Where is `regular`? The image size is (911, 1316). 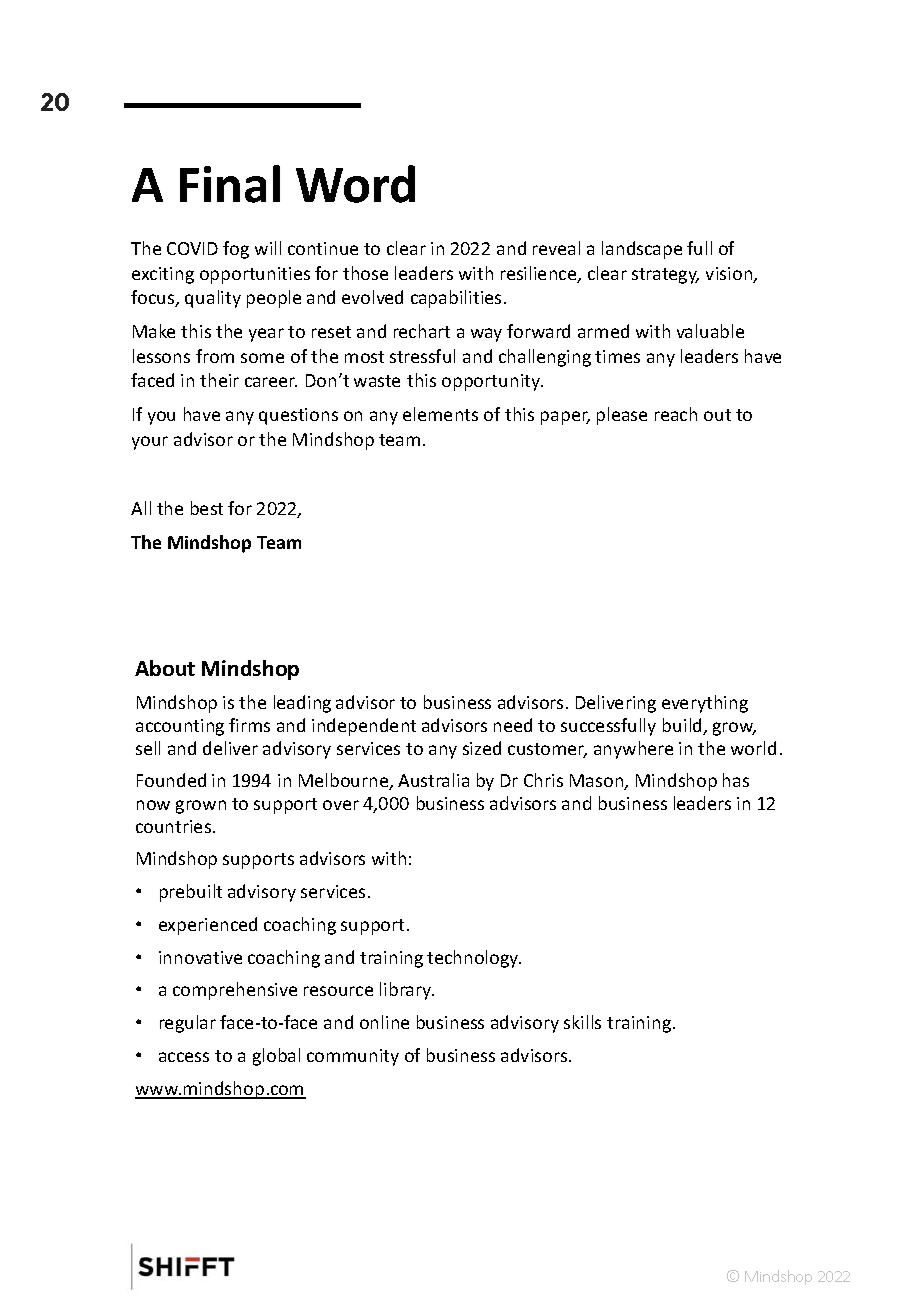
regular is located at coordinates (188, 1024).
